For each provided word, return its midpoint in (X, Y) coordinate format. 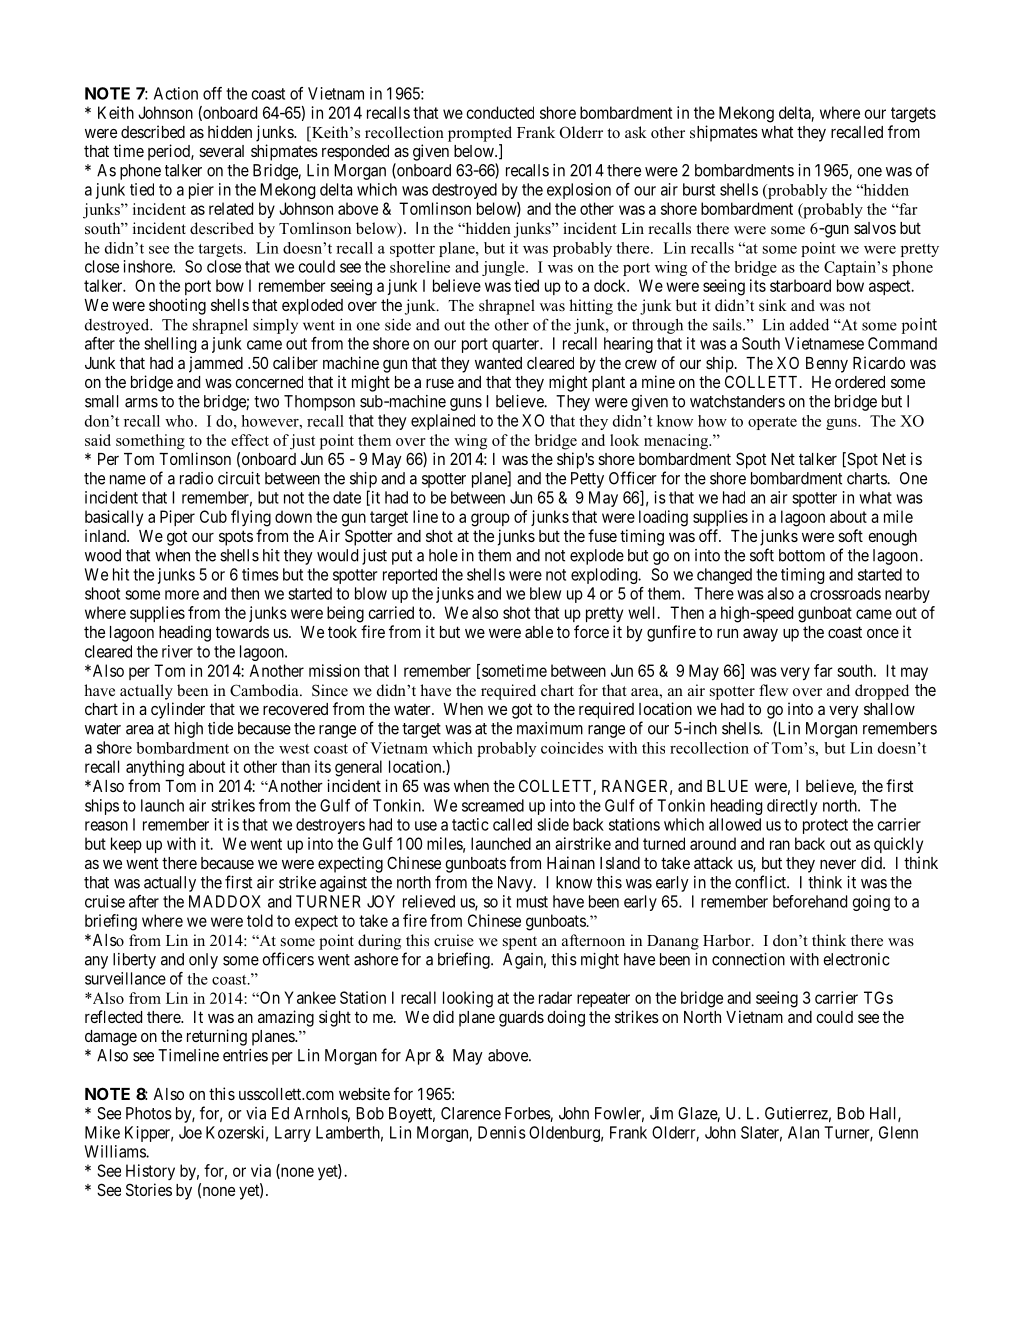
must (532, 902)
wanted (498, 363)
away (760, 635)
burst (699, 189)
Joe (190, 1132)
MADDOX (225, 901)
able (539, 632)
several (221, 151)
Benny (827, 365)
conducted (500, 112)
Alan (803, 1132)
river (177, 651)
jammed (216, 364)
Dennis (502, 1132)
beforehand (810, 901)
